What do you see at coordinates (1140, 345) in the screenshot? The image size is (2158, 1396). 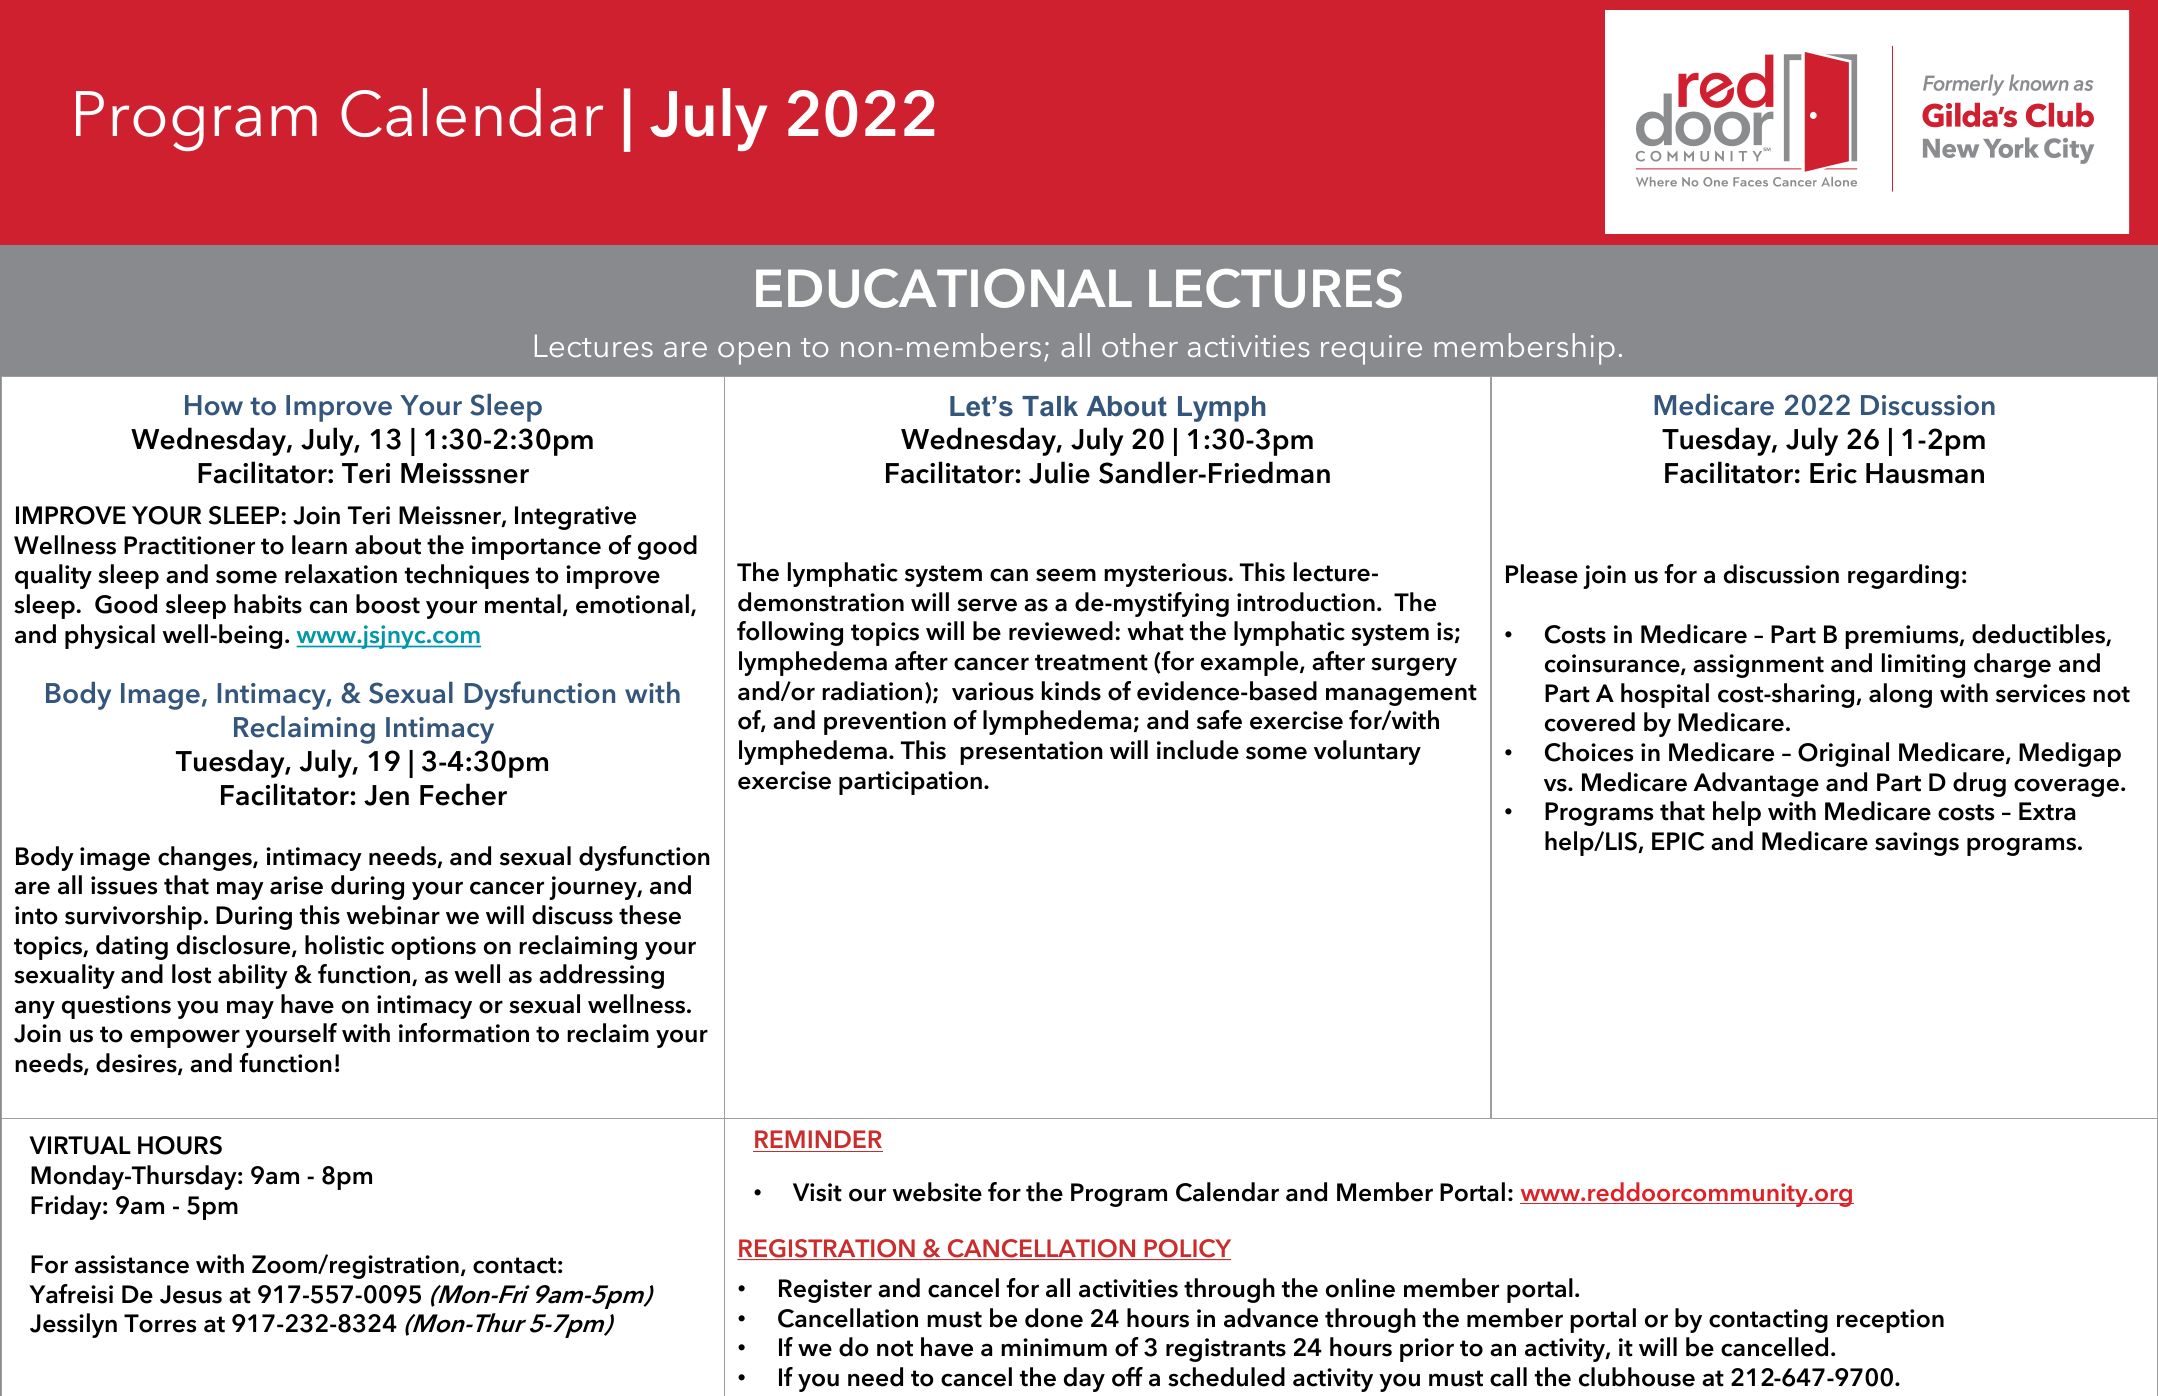 I see `other` at bounding box center [1140, 345].
